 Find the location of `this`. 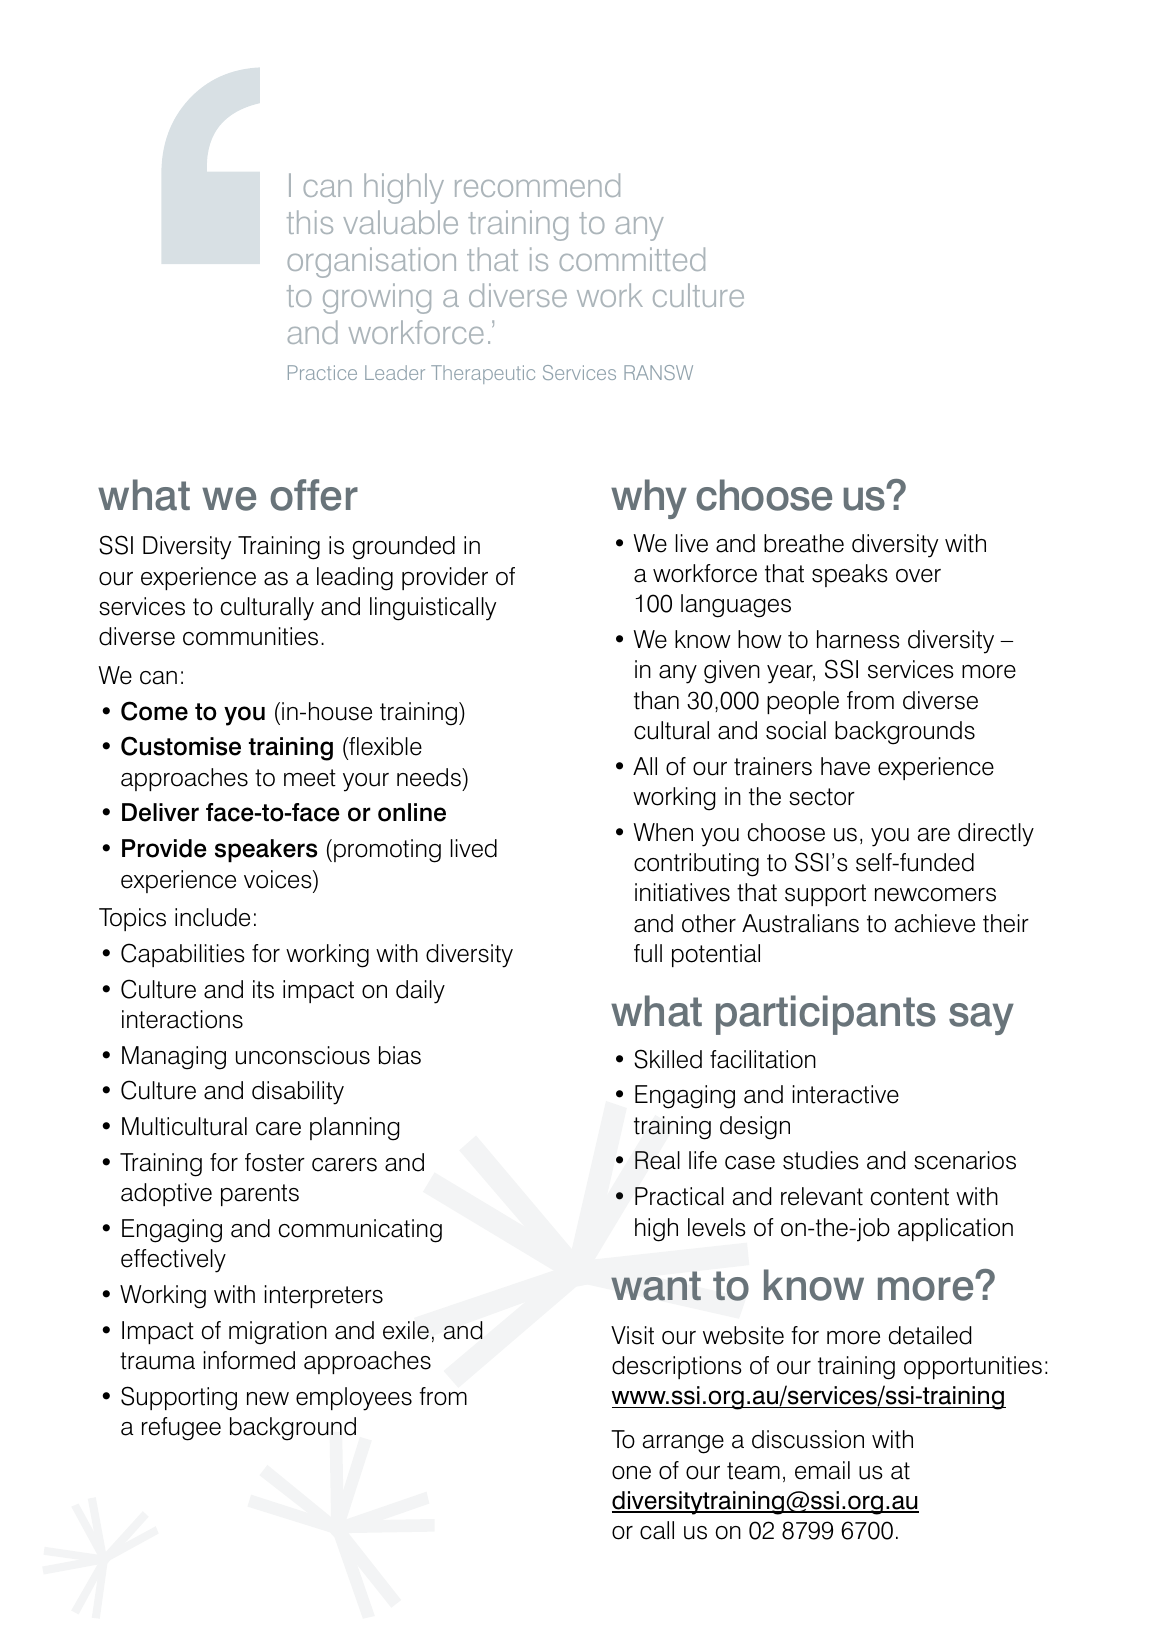

this is located at coordinates (310, 222).
